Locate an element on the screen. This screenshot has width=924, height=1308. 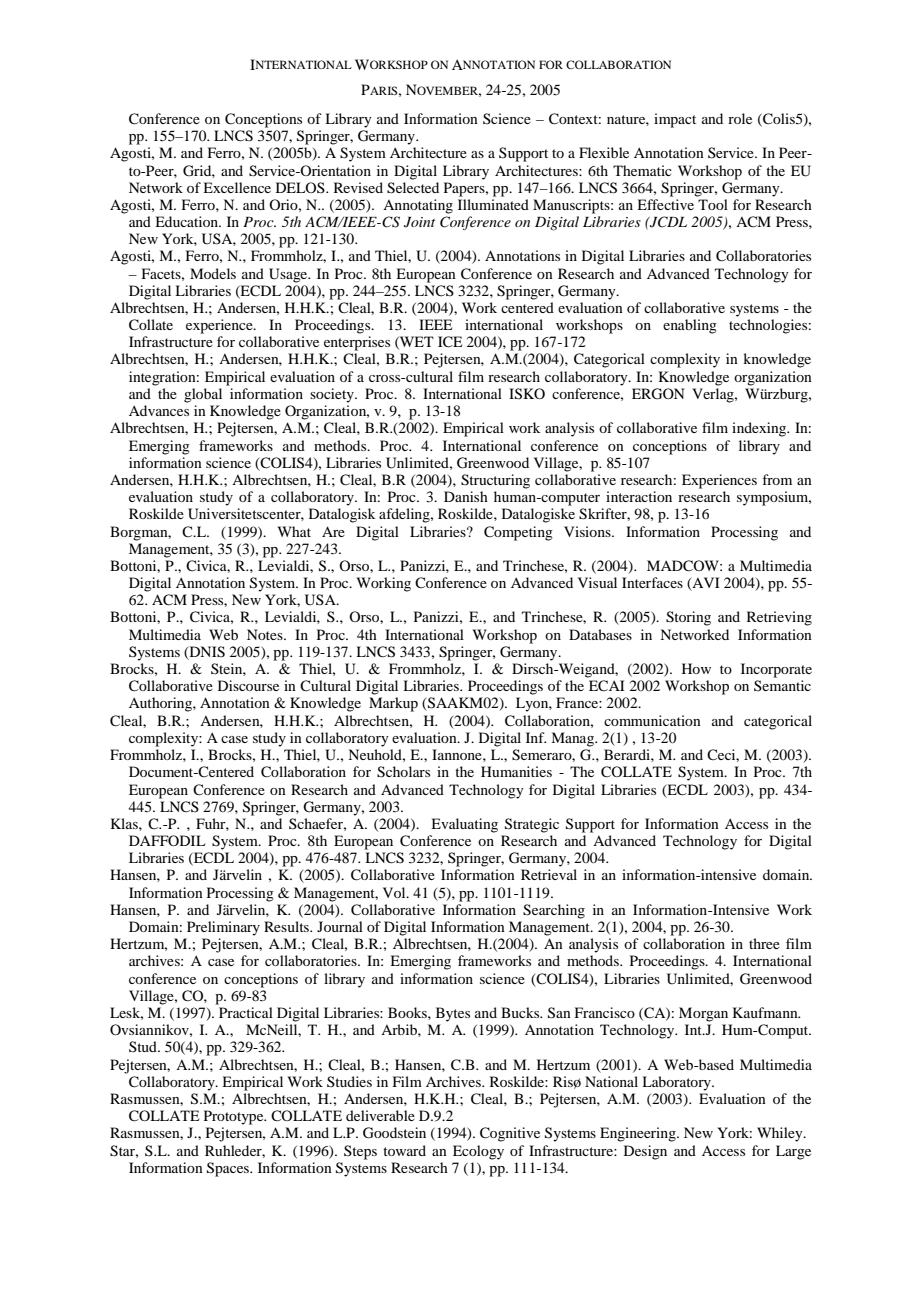
communication is located at coordinates (652, 720).
